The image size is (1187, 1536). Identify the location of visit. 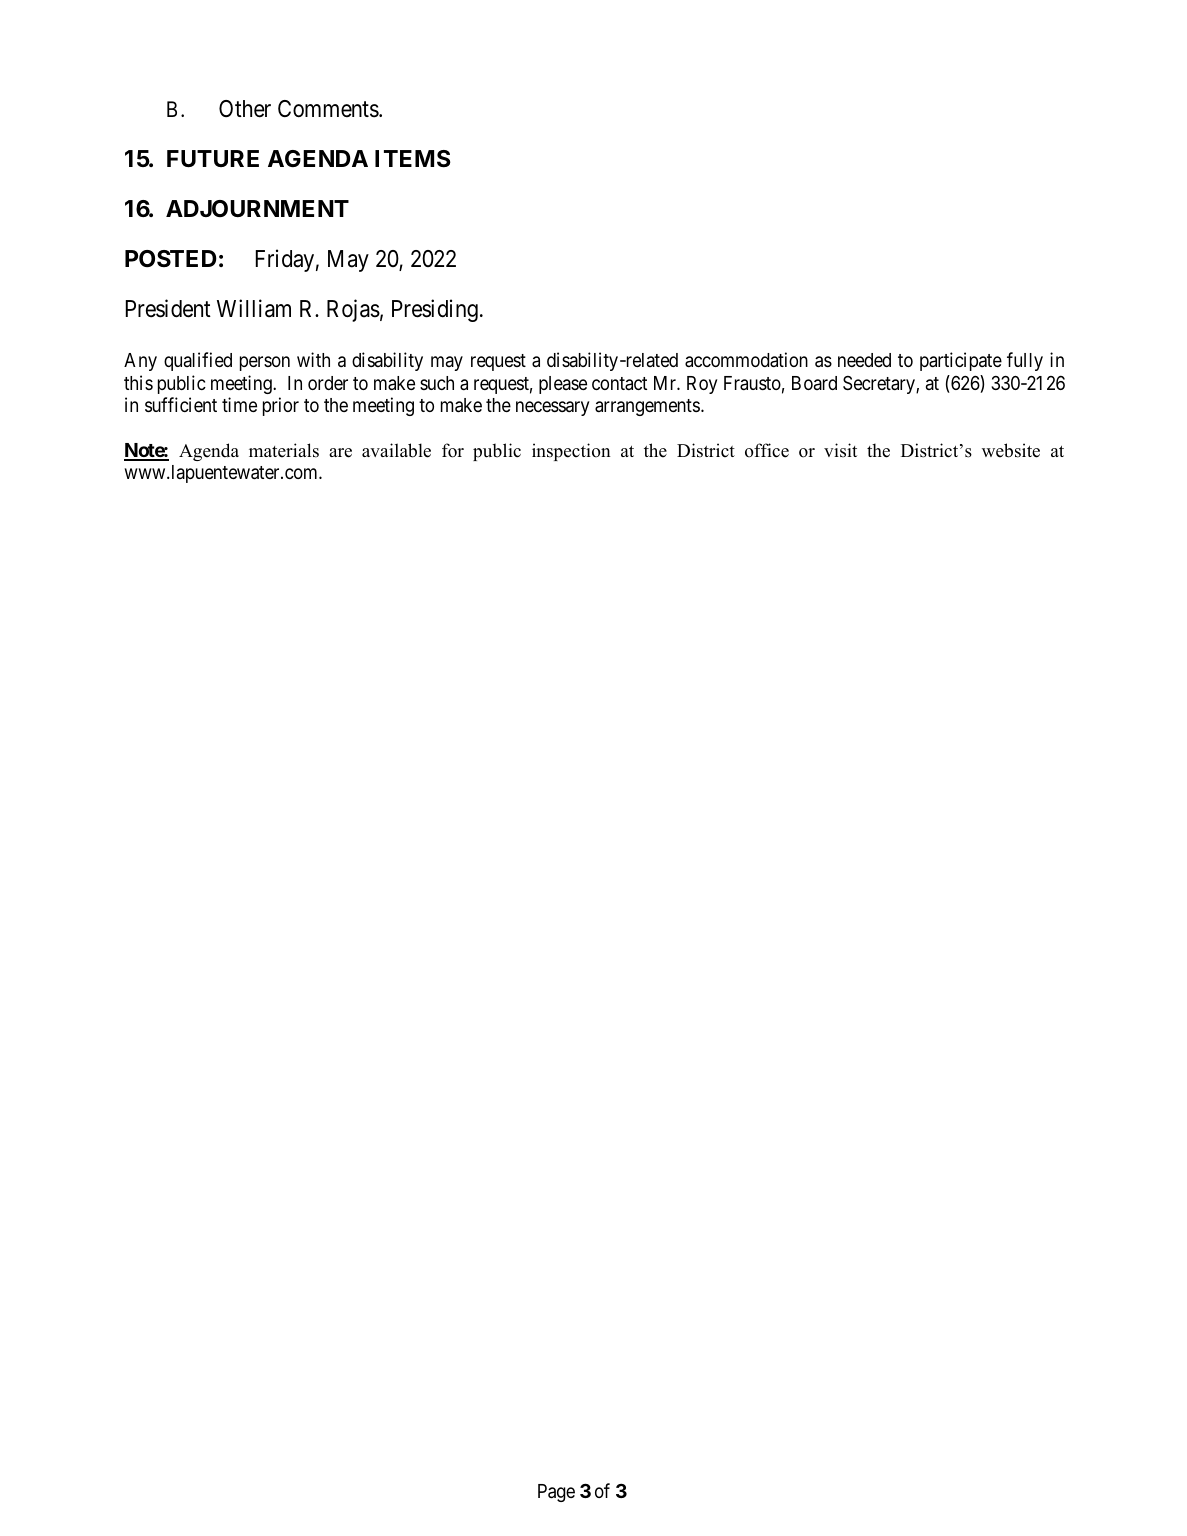
(840, 450).
